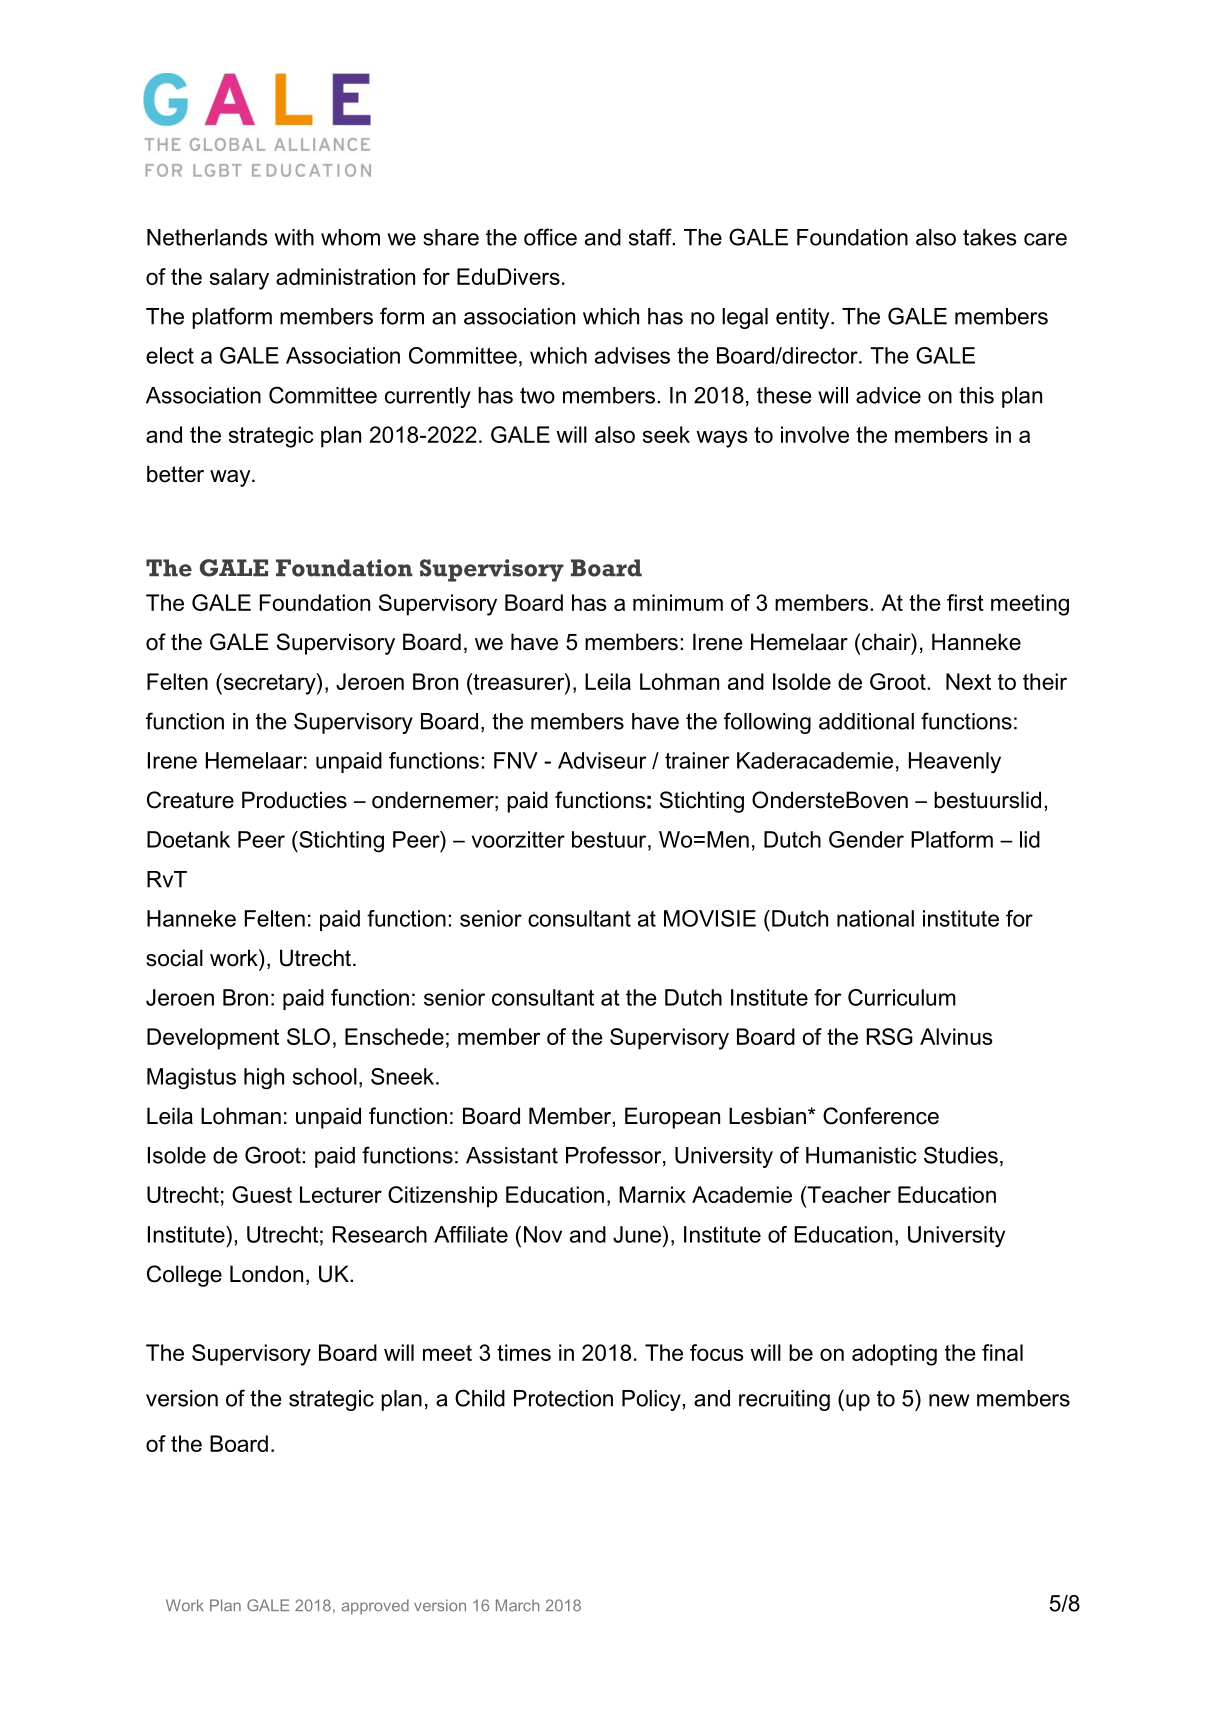 This page has height=1734, width=1226. What do you see at coordinates (375, 1607) in the page?
I see `approved` at bounding box center [375, 1607].
